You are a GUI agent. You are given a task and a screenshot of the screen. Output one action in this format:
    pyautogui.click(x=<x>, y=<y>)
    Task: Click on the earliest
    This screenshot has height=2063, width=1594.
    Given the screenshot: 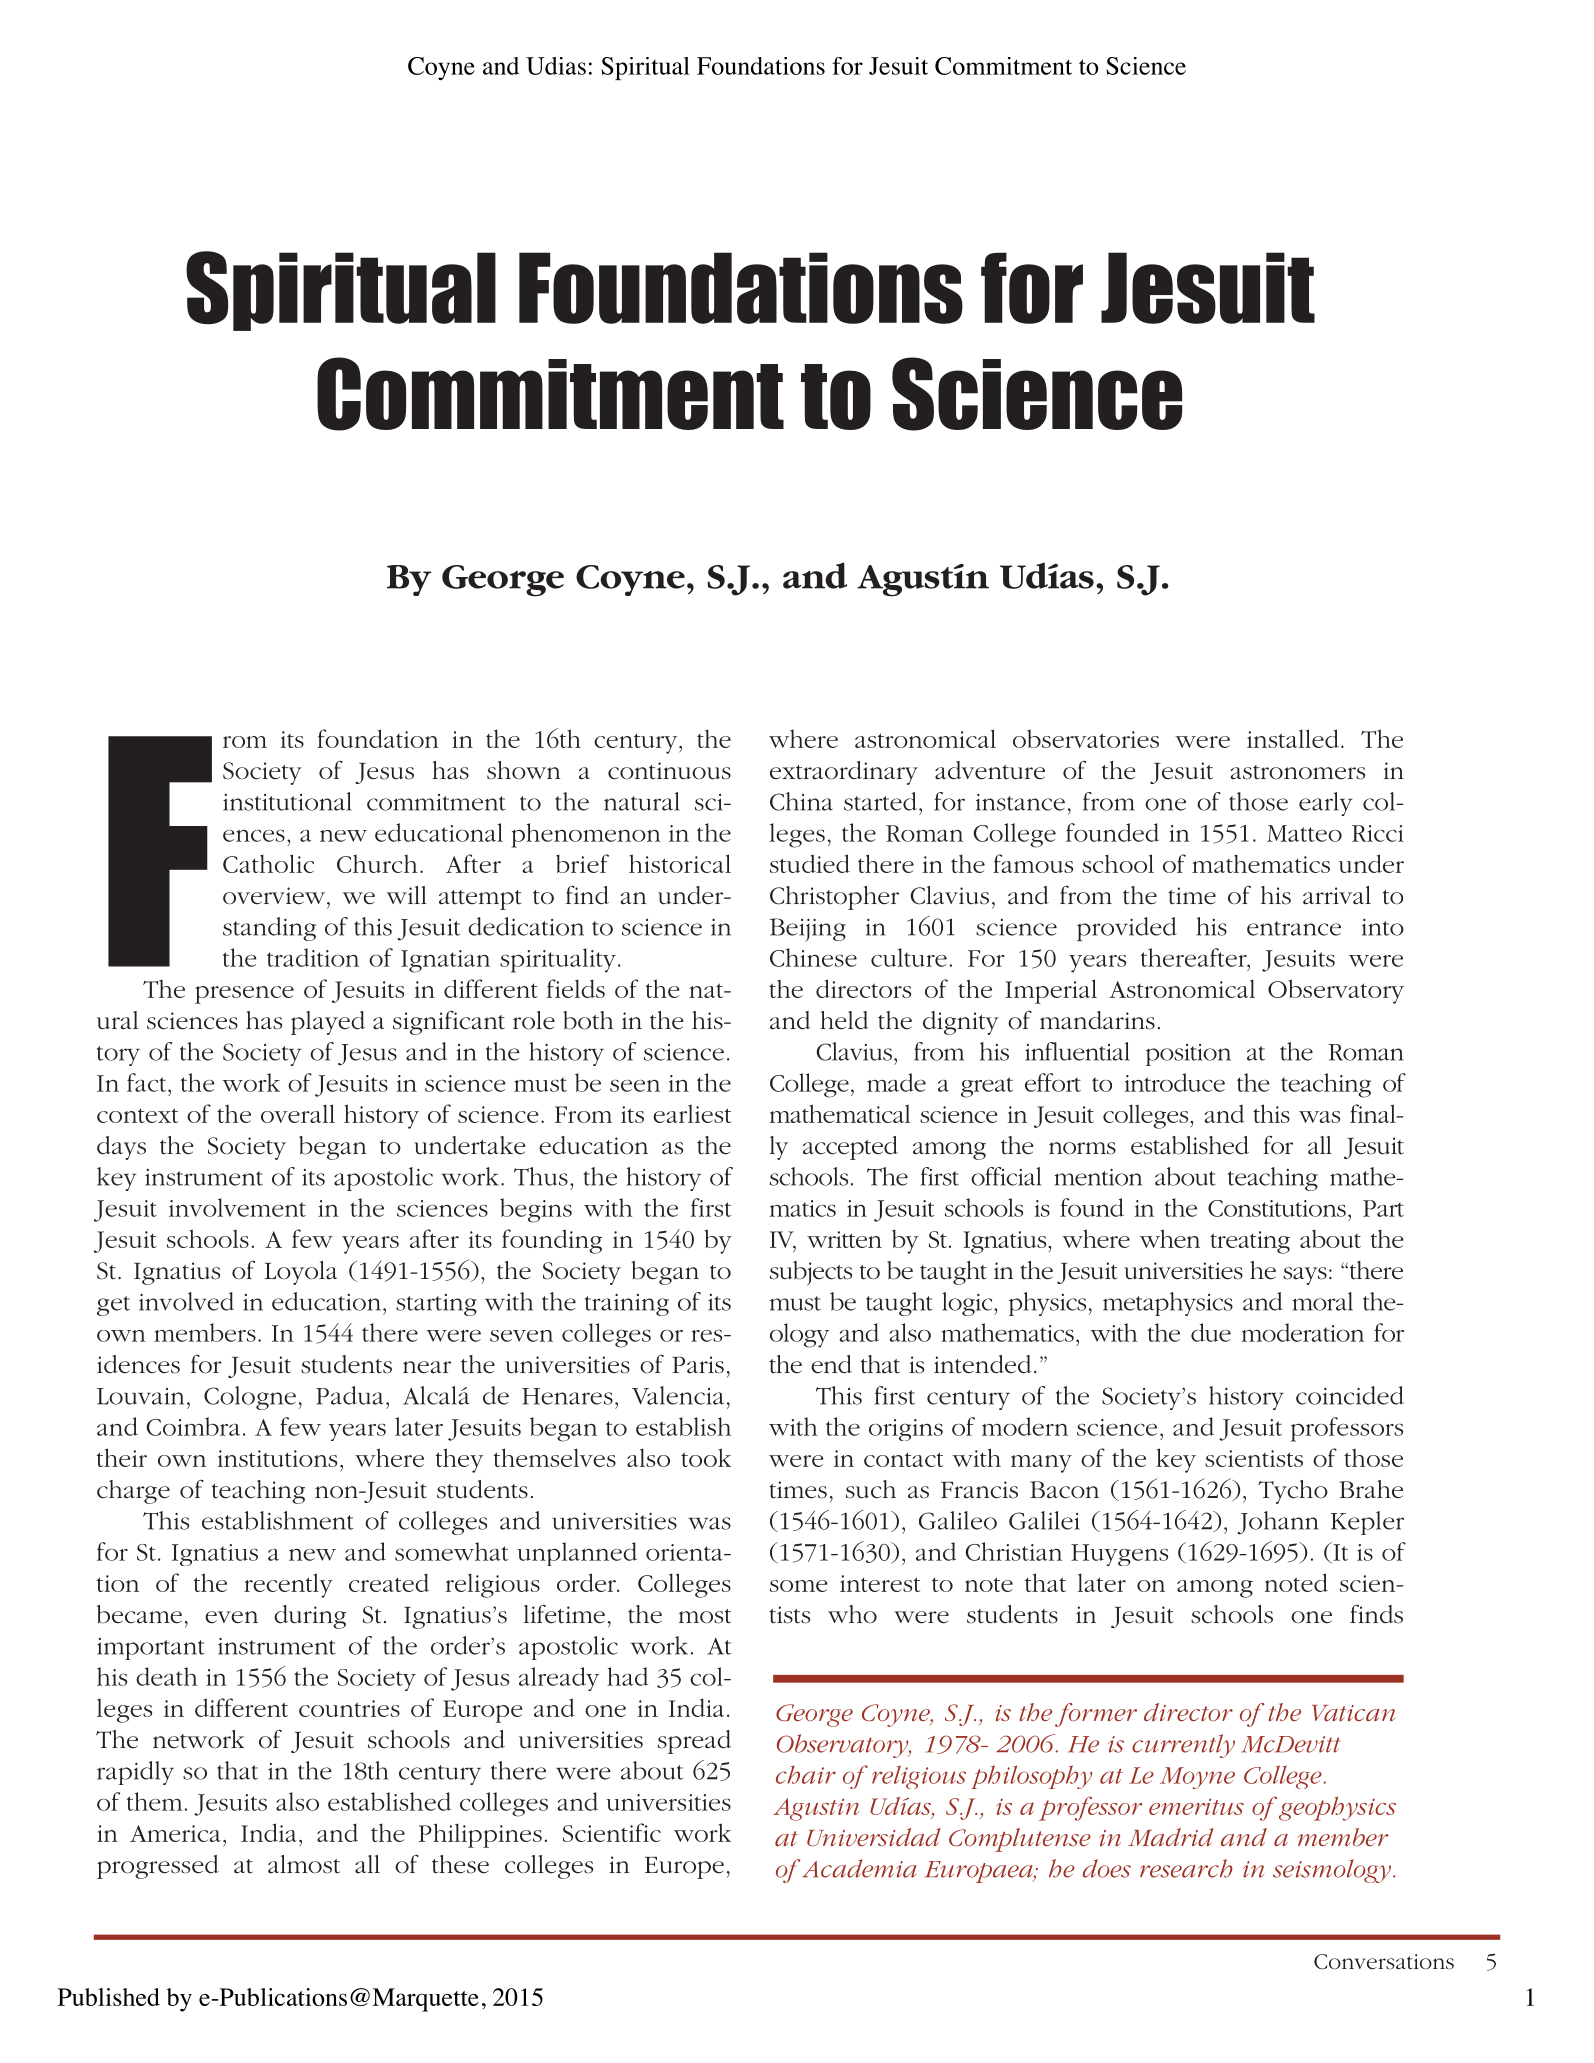 What is the action you would take?
    pyautogui.click(x=692, y=1113)
